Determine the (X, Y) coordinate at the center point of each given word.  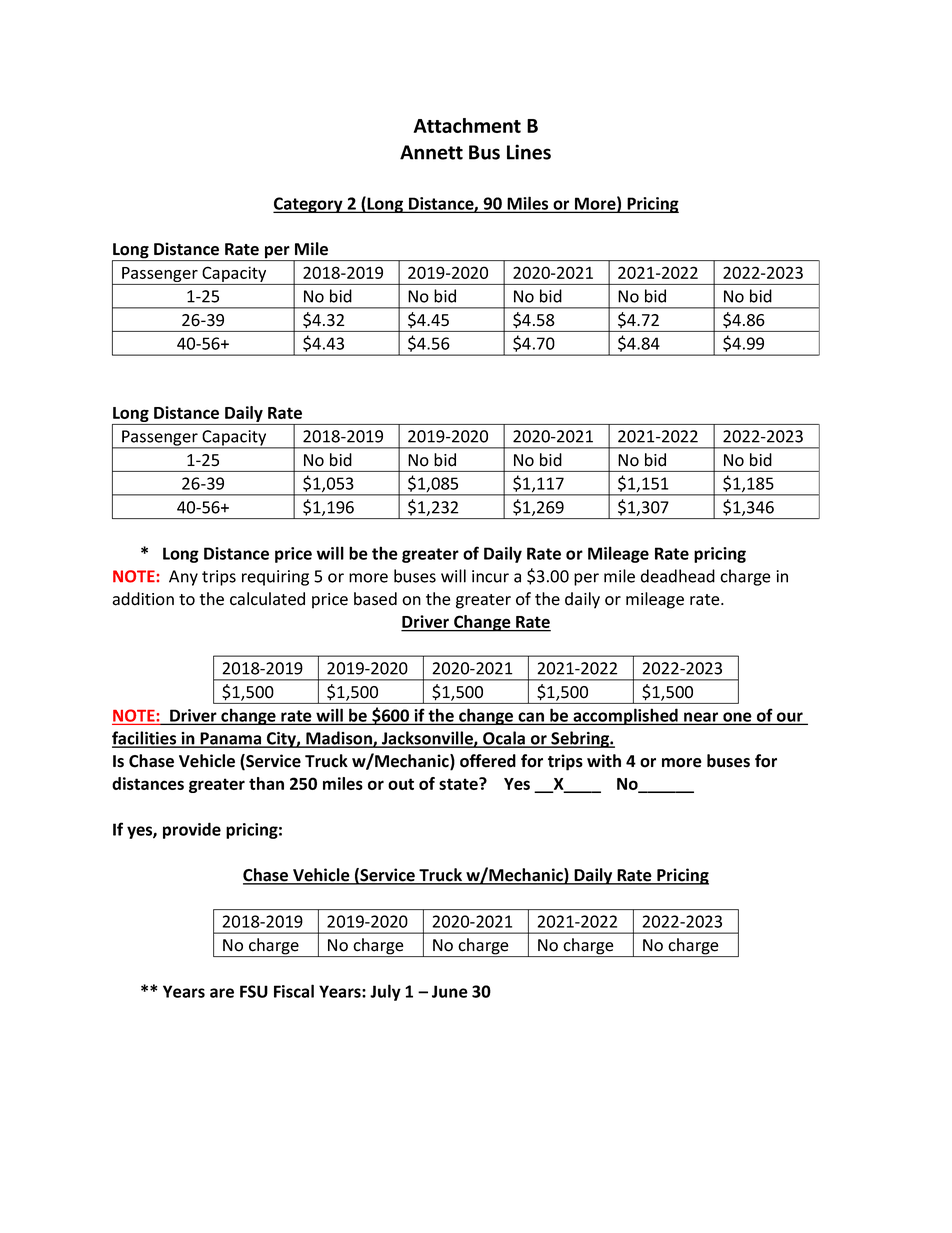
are (222, 993)
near (701, 718)
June (450, 991)
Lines (529, 152)
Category (309, 205)
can (531, 718)
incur (490, 576)
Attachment (467, 125)
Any (183, 578)
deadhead (678, 576)
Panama (231, 739)
